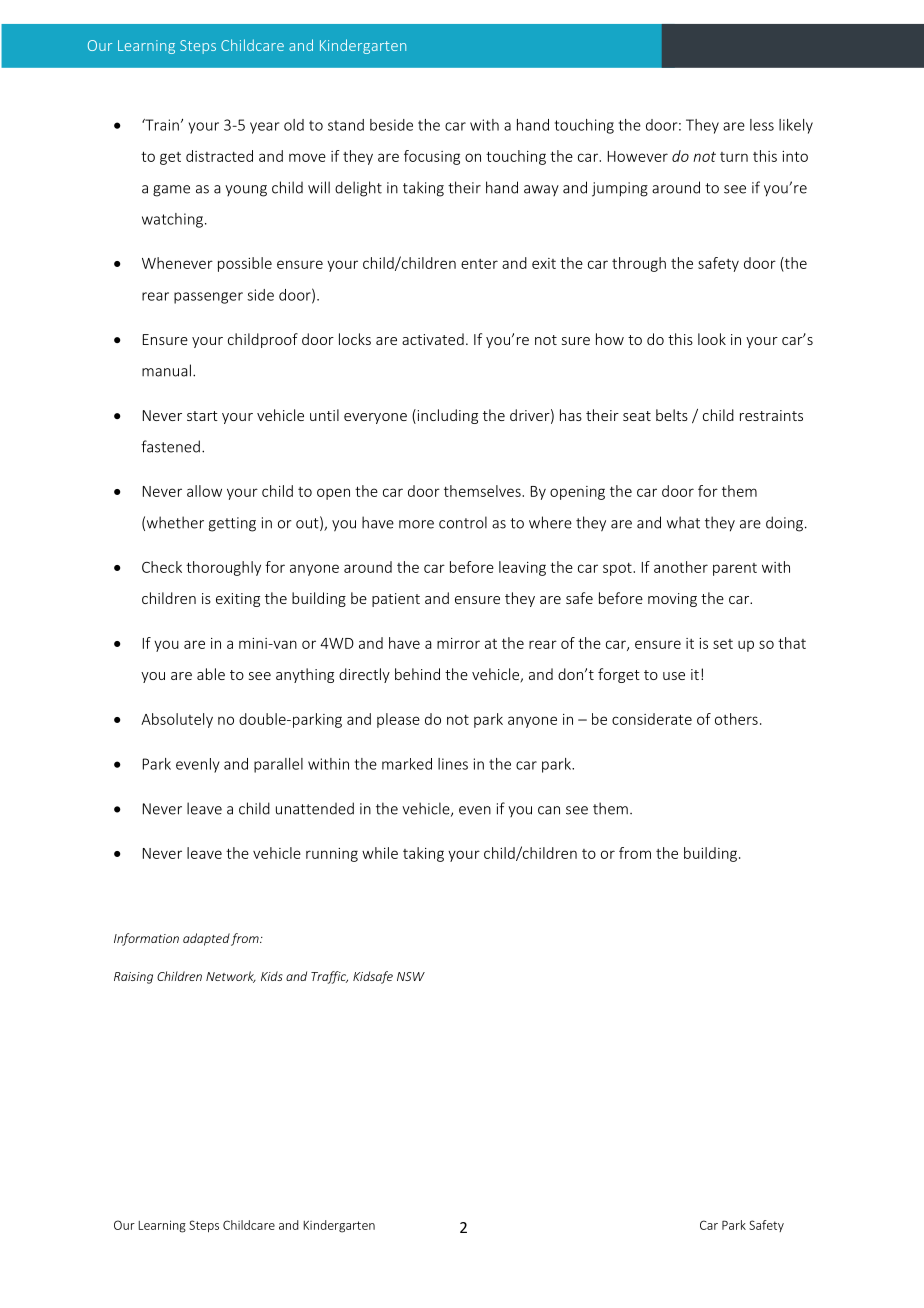 Image resolution: width=924 pixels, height=1308 pixels. What do you see at coordinates (672, 415) in the document?
I see `belts` at bounding box center [672, 415].
